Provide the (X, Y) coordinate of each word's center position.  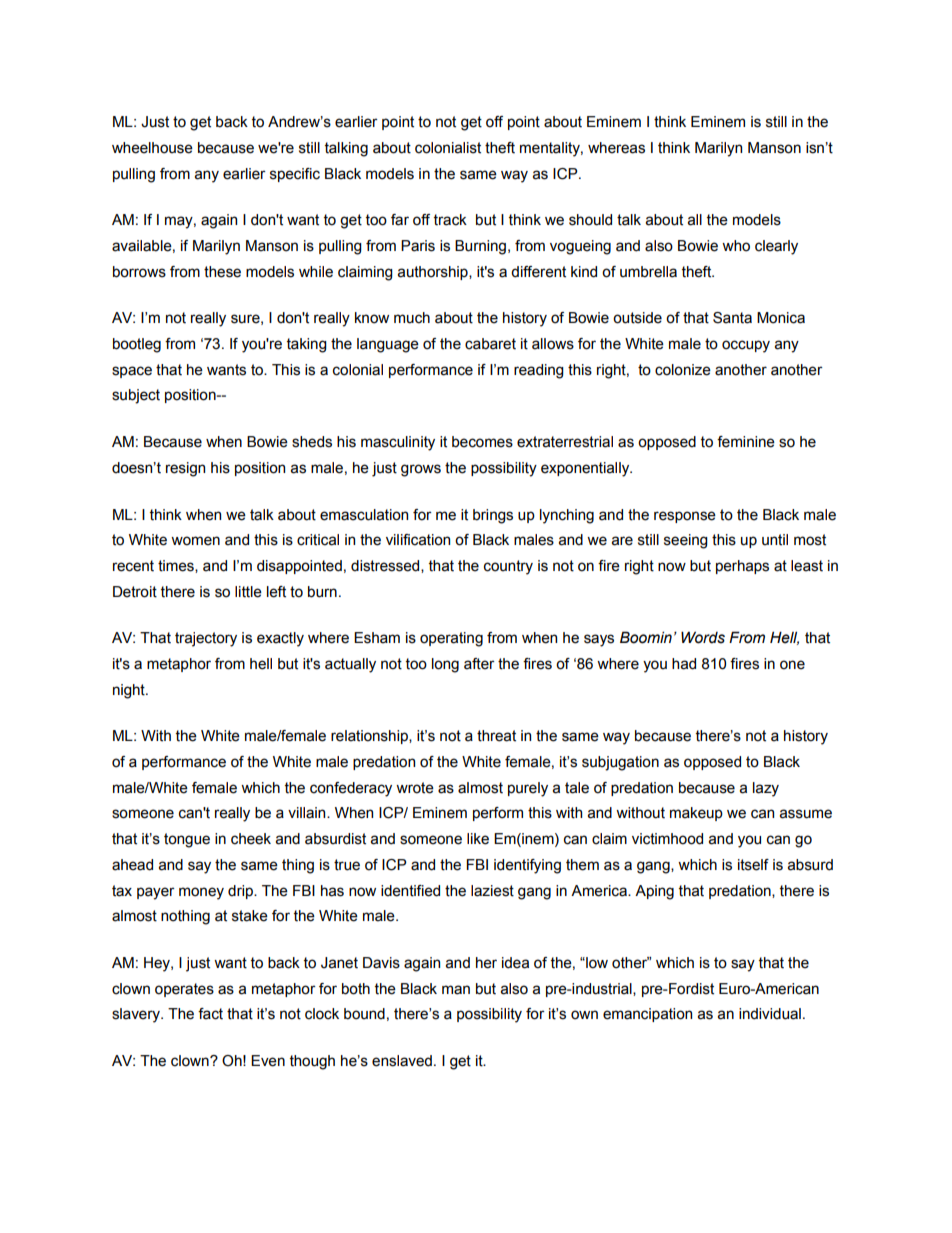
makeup (696, 814)
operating (451, 639)
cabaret (490, 344)
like (478, 839)
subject (136, 396)
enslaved (402, 1061)
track (450, 220)
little (248, 592)
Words (703, 637)
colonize (683, 370)
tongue (187, 840)
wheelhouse (152, 148)
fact (210, 1014)
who (736, 246)
